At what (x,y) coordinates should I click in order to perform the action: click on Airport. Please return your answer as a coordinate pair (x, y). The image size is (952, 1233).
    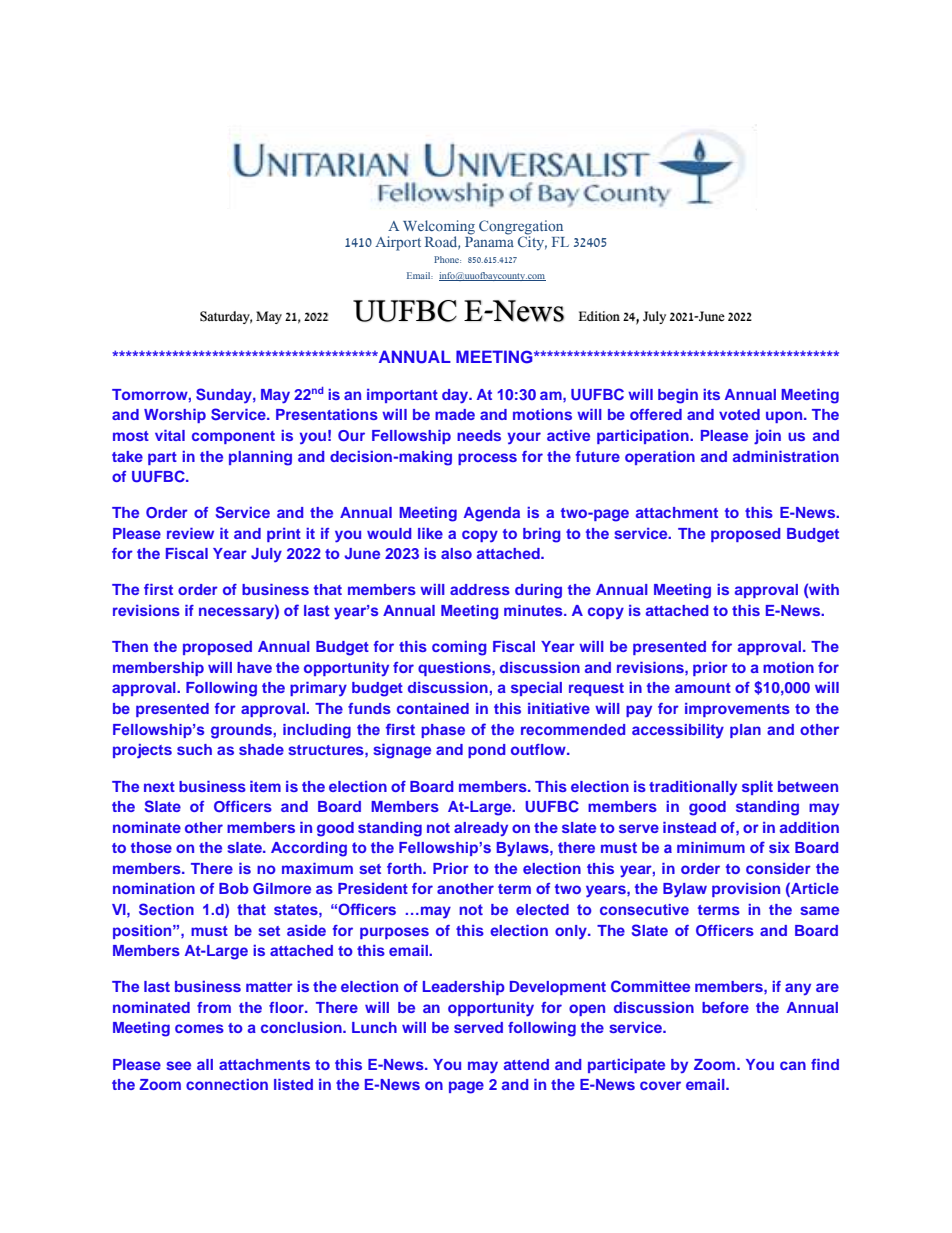
    Looking at the image, I should click on (398, 243).
